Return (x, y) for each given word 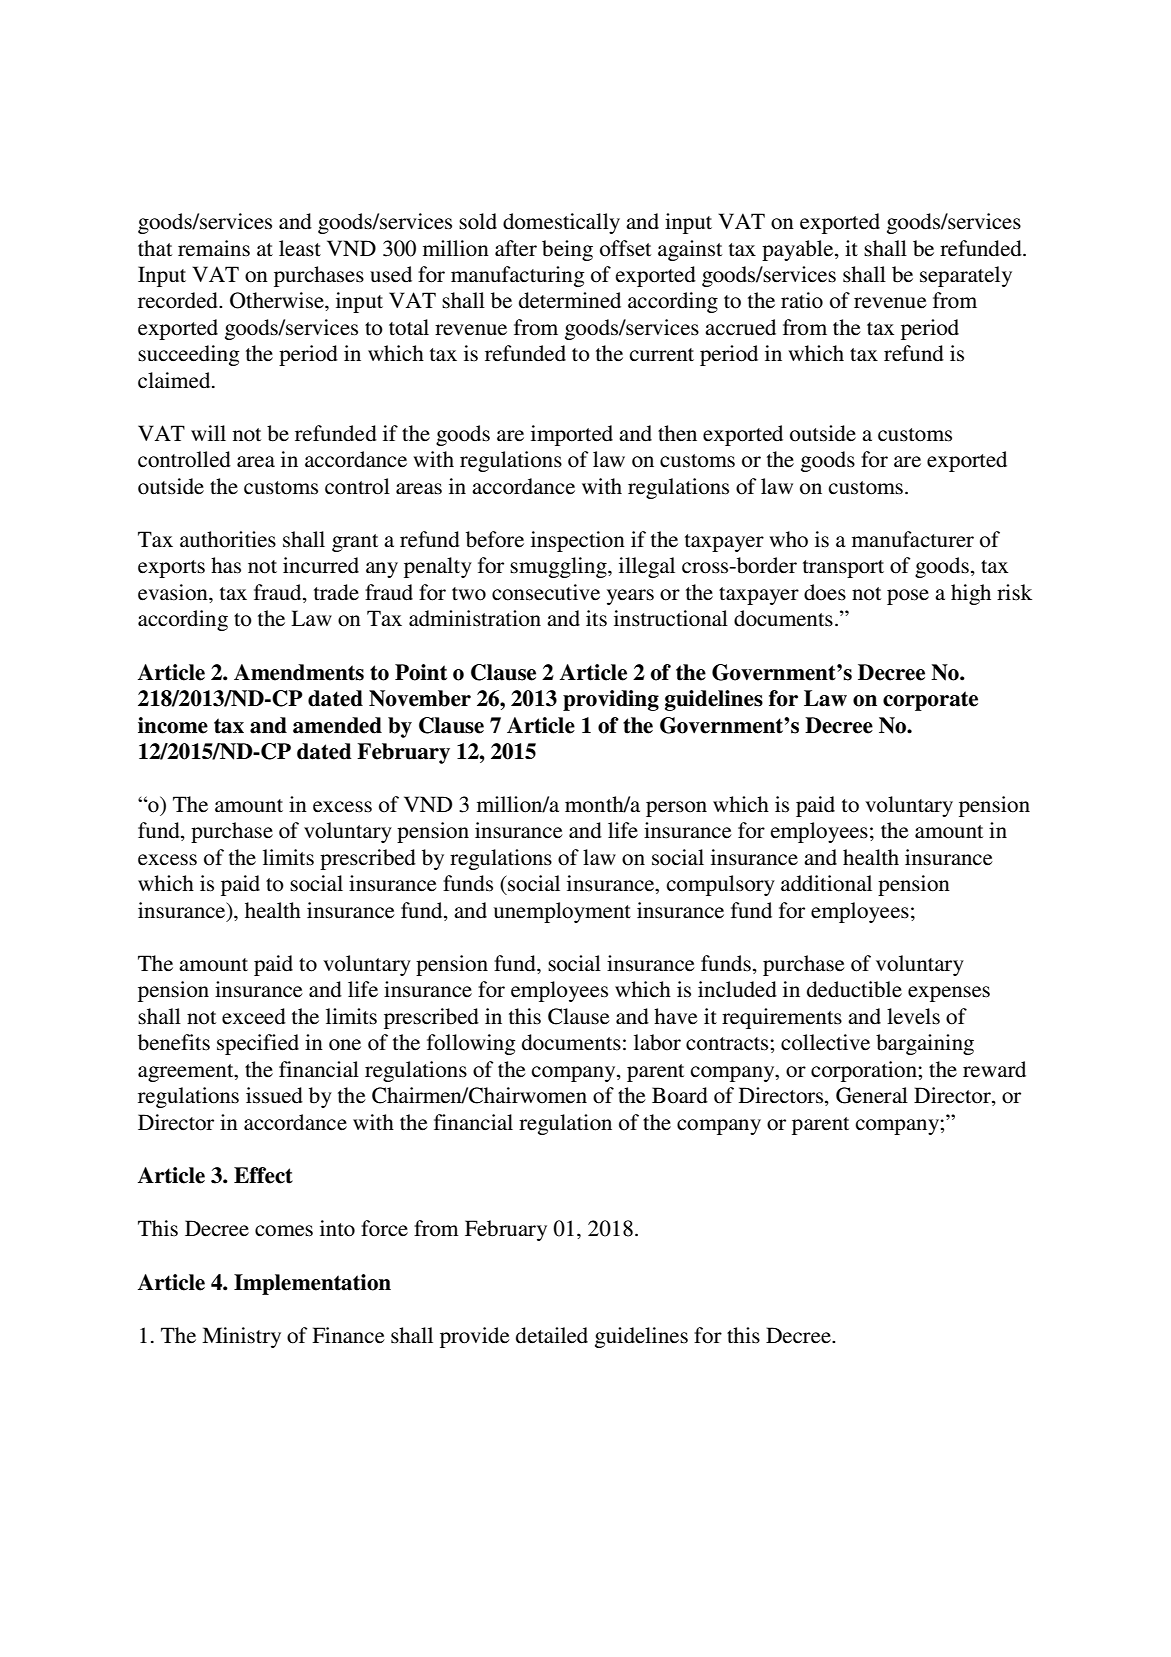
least (300, 248)
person (676, 809)
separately (966, 276)
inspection (578, 541)
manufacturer (913, 539)
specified (258, 1044)
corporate (930, 701)
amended (337, 725)
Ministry (241, 1337)
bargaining (925, 1044)
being (567, 250)
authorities (228, 539)
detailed (552, 1335)
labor (657, 1042)
